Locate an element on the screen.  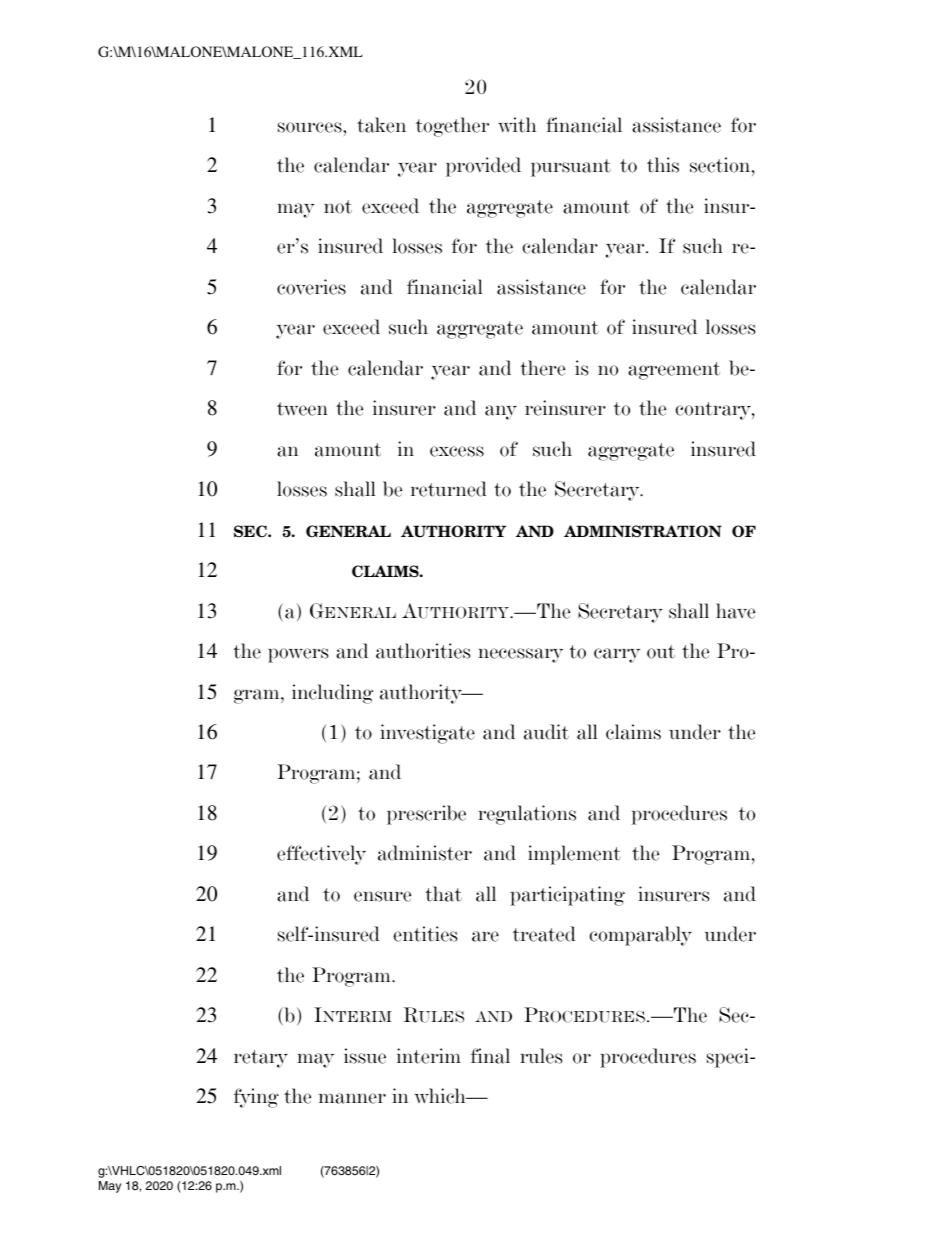
including is located at coordinates (332, 694).
